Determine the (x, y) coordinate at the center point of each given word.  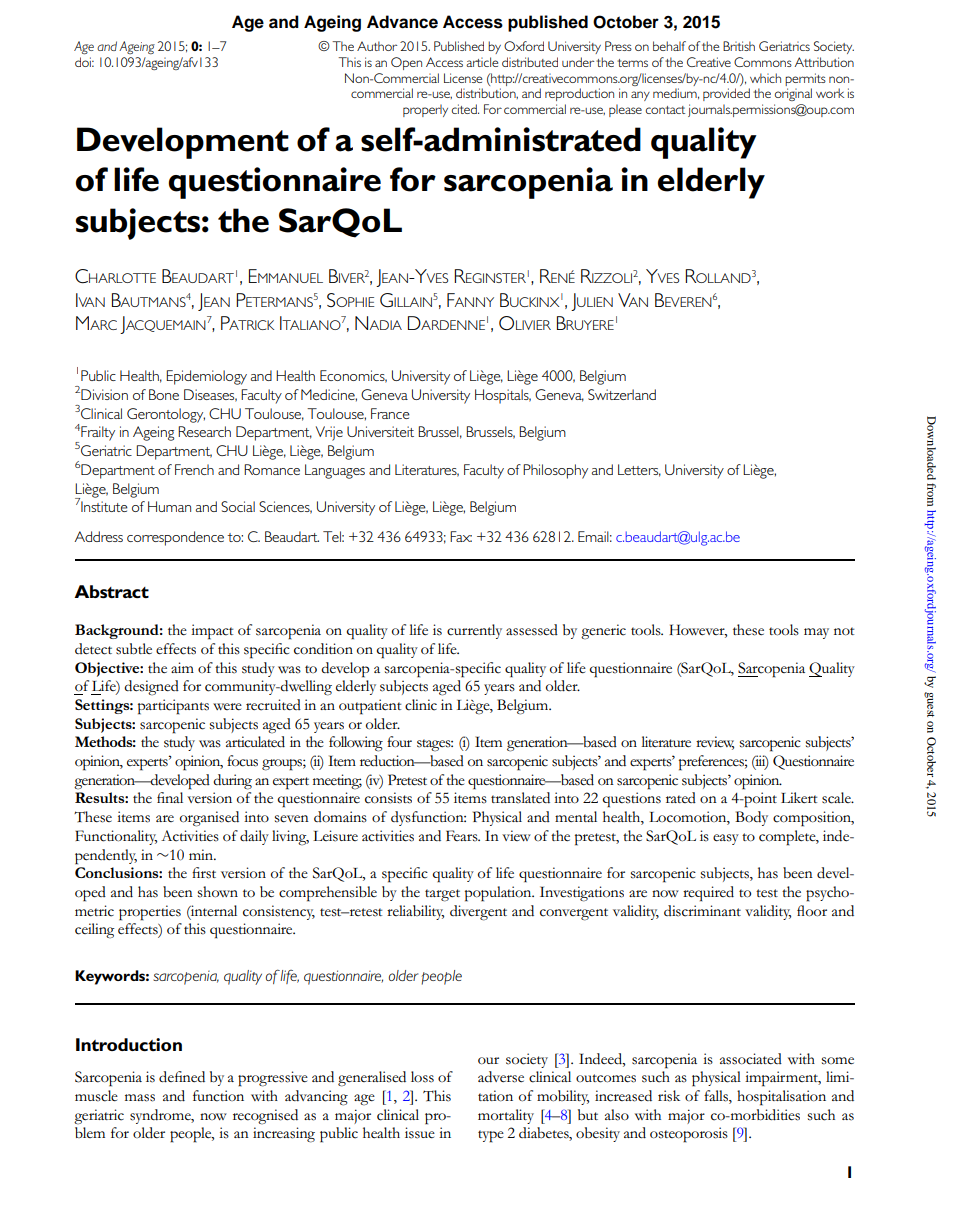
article (482, 62)
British (739, 46)
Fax (461, 536)
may (816, 633)
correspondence (175, 538)
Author (377, 46)
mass (140, 1098)
